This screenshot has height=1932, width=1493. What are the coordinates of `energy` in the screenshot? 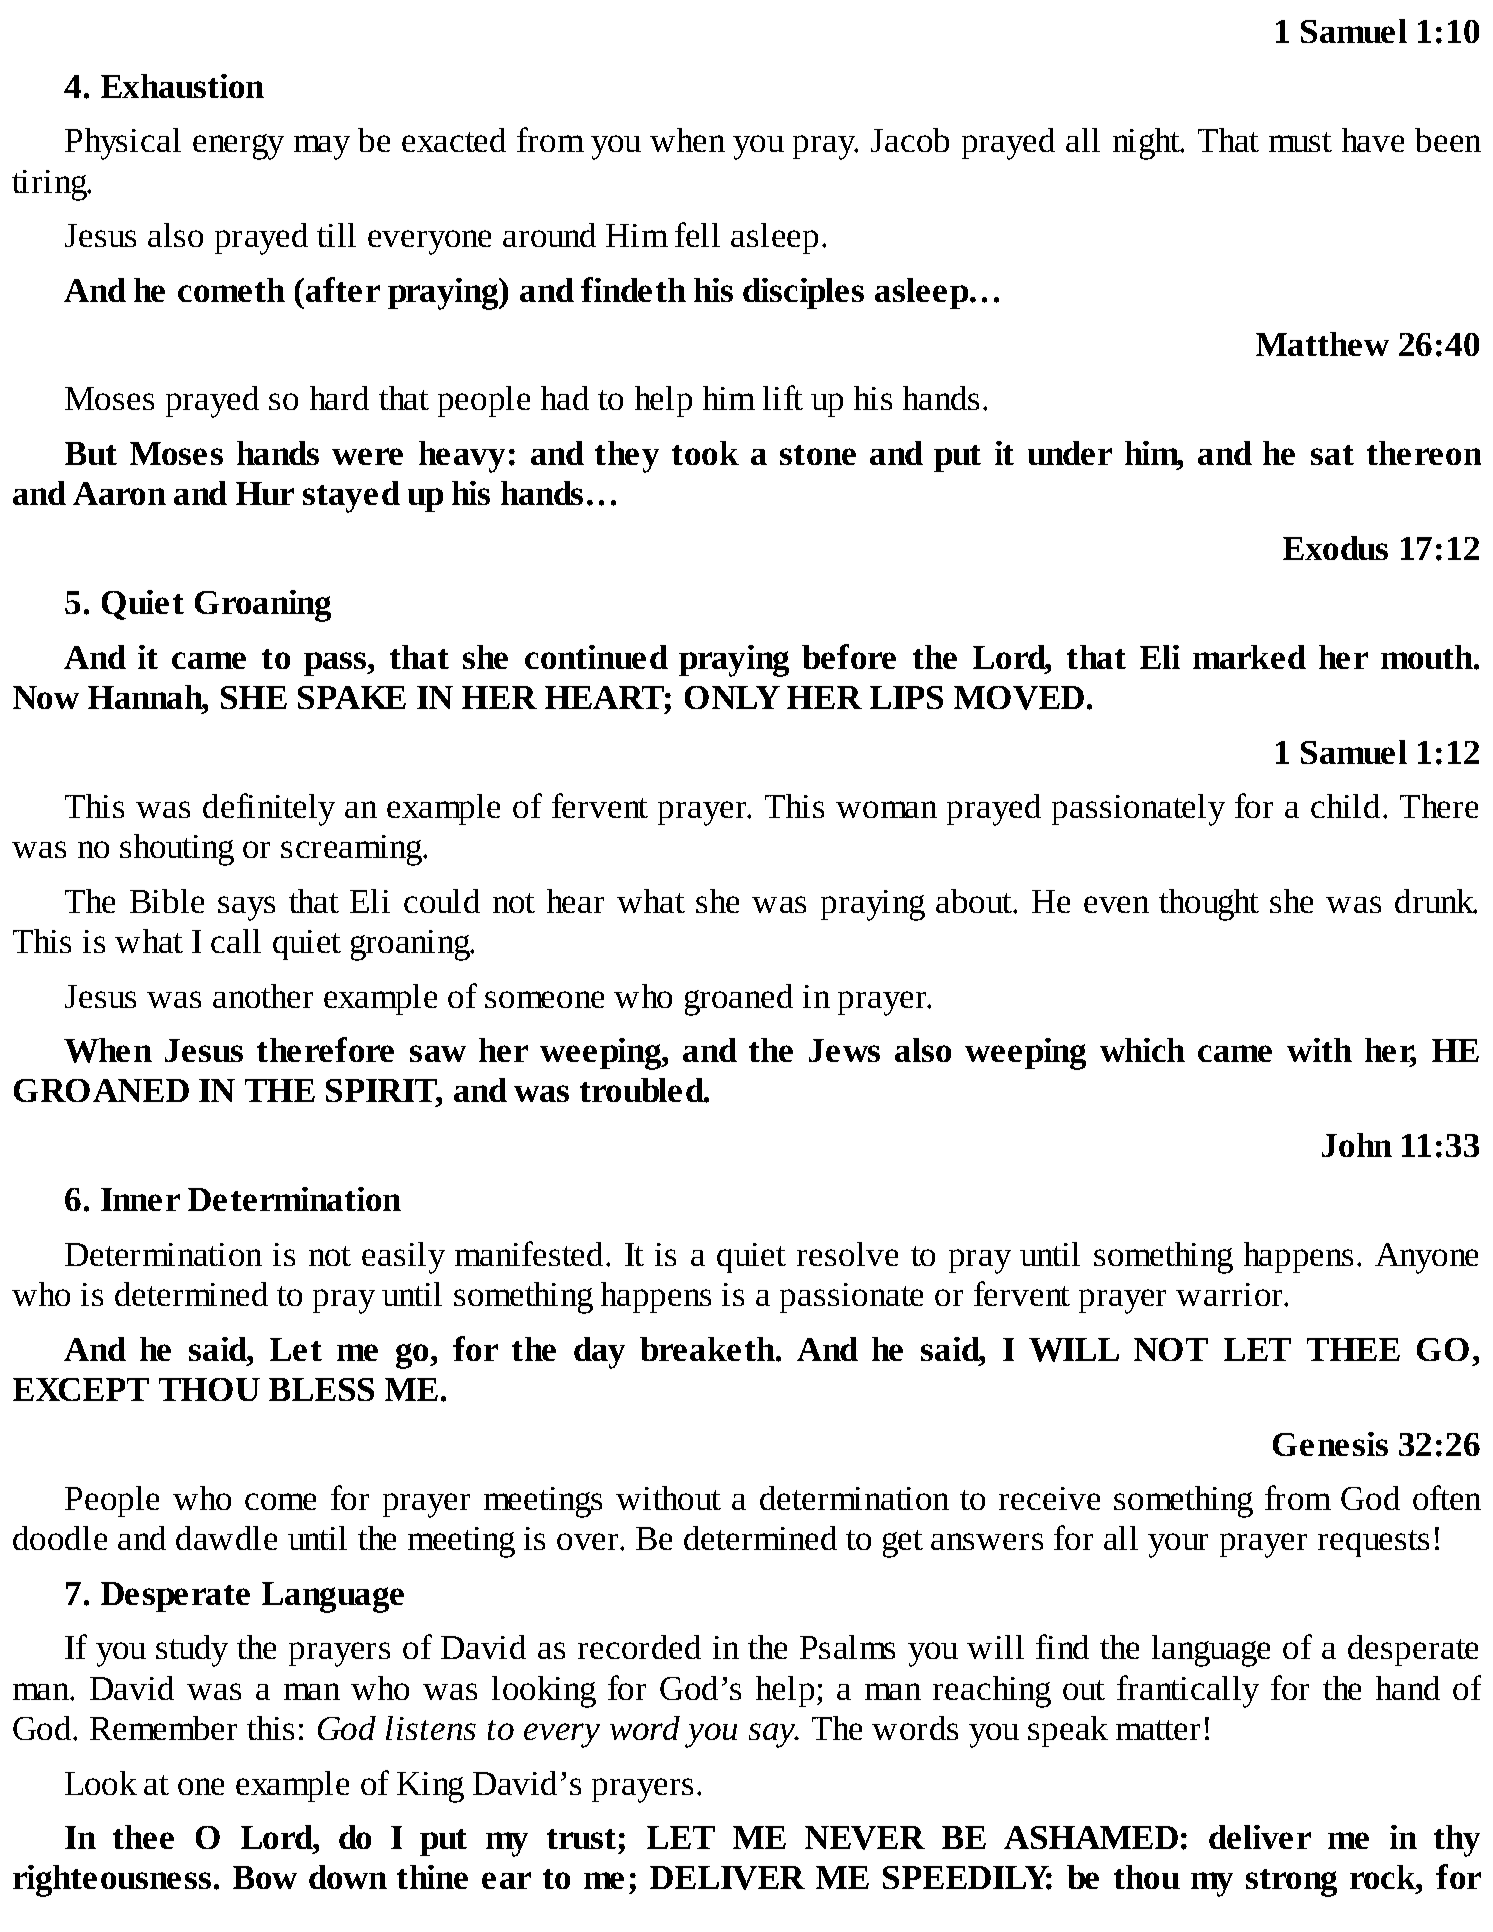 It's located at (238, 147).
